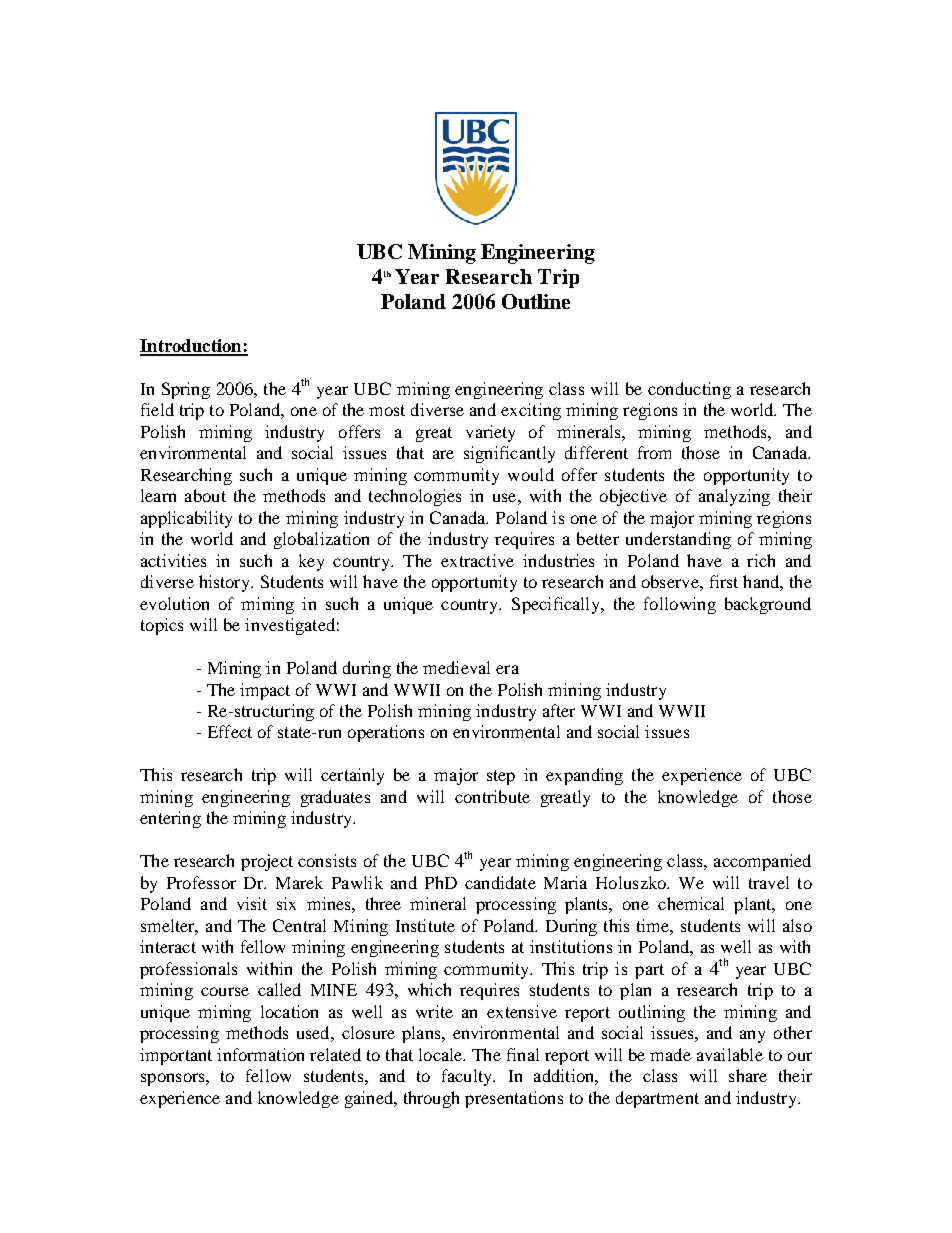 The height and width of the image is (1233, 952). What do you see at coordinates (748, 1075) in the image?
I see `share` at bounding box center [748, 1075].
